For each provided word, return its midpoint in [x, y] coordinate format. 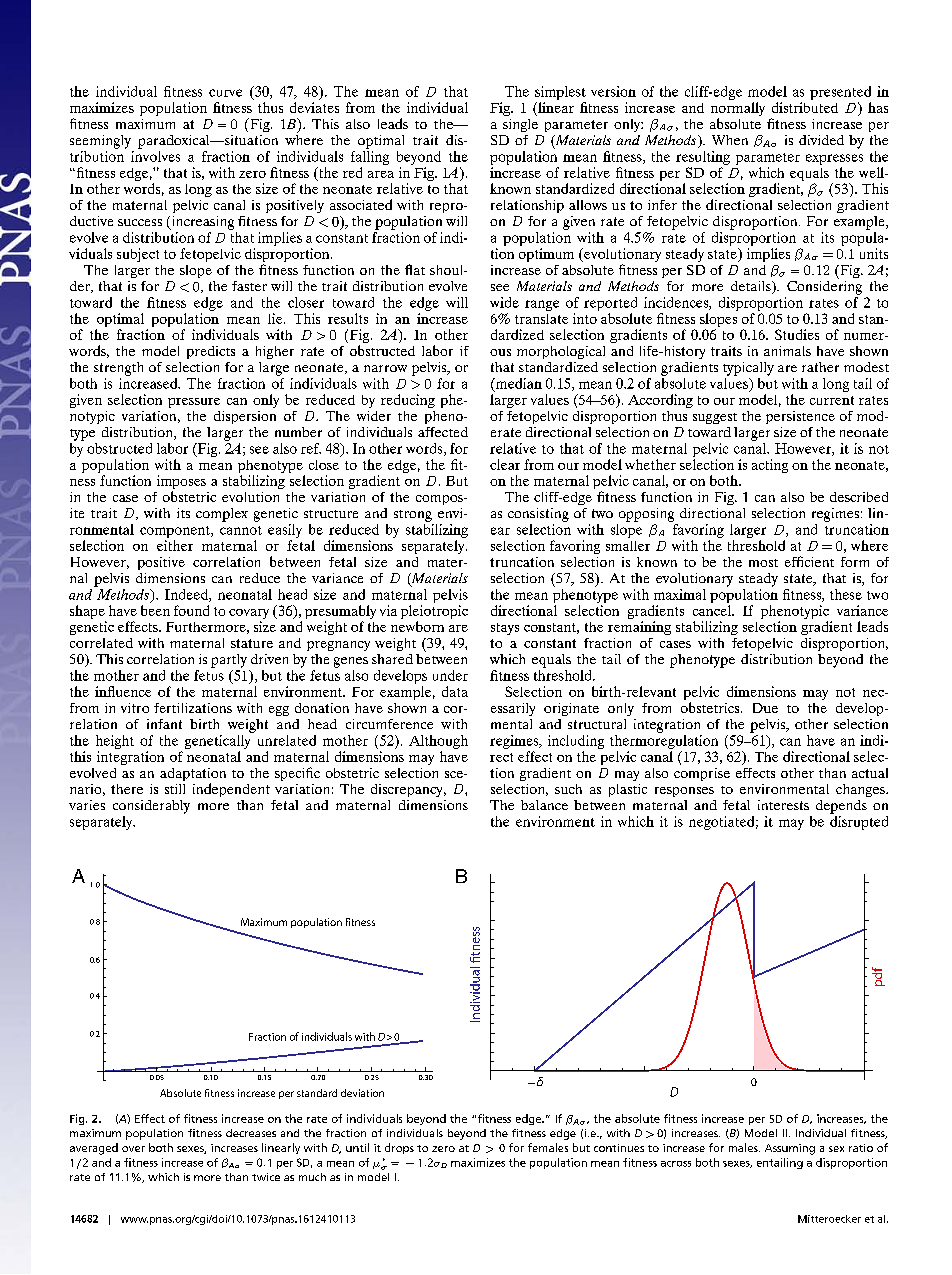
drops [399, 1148]
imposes [181, 483]
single [520, 125]
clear [505, 464]
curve [225, 93]
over [133, 1149]
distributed [805, 107]
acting [770, 466]
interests [783, 805]
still [175, 789]
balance [544, 805]
